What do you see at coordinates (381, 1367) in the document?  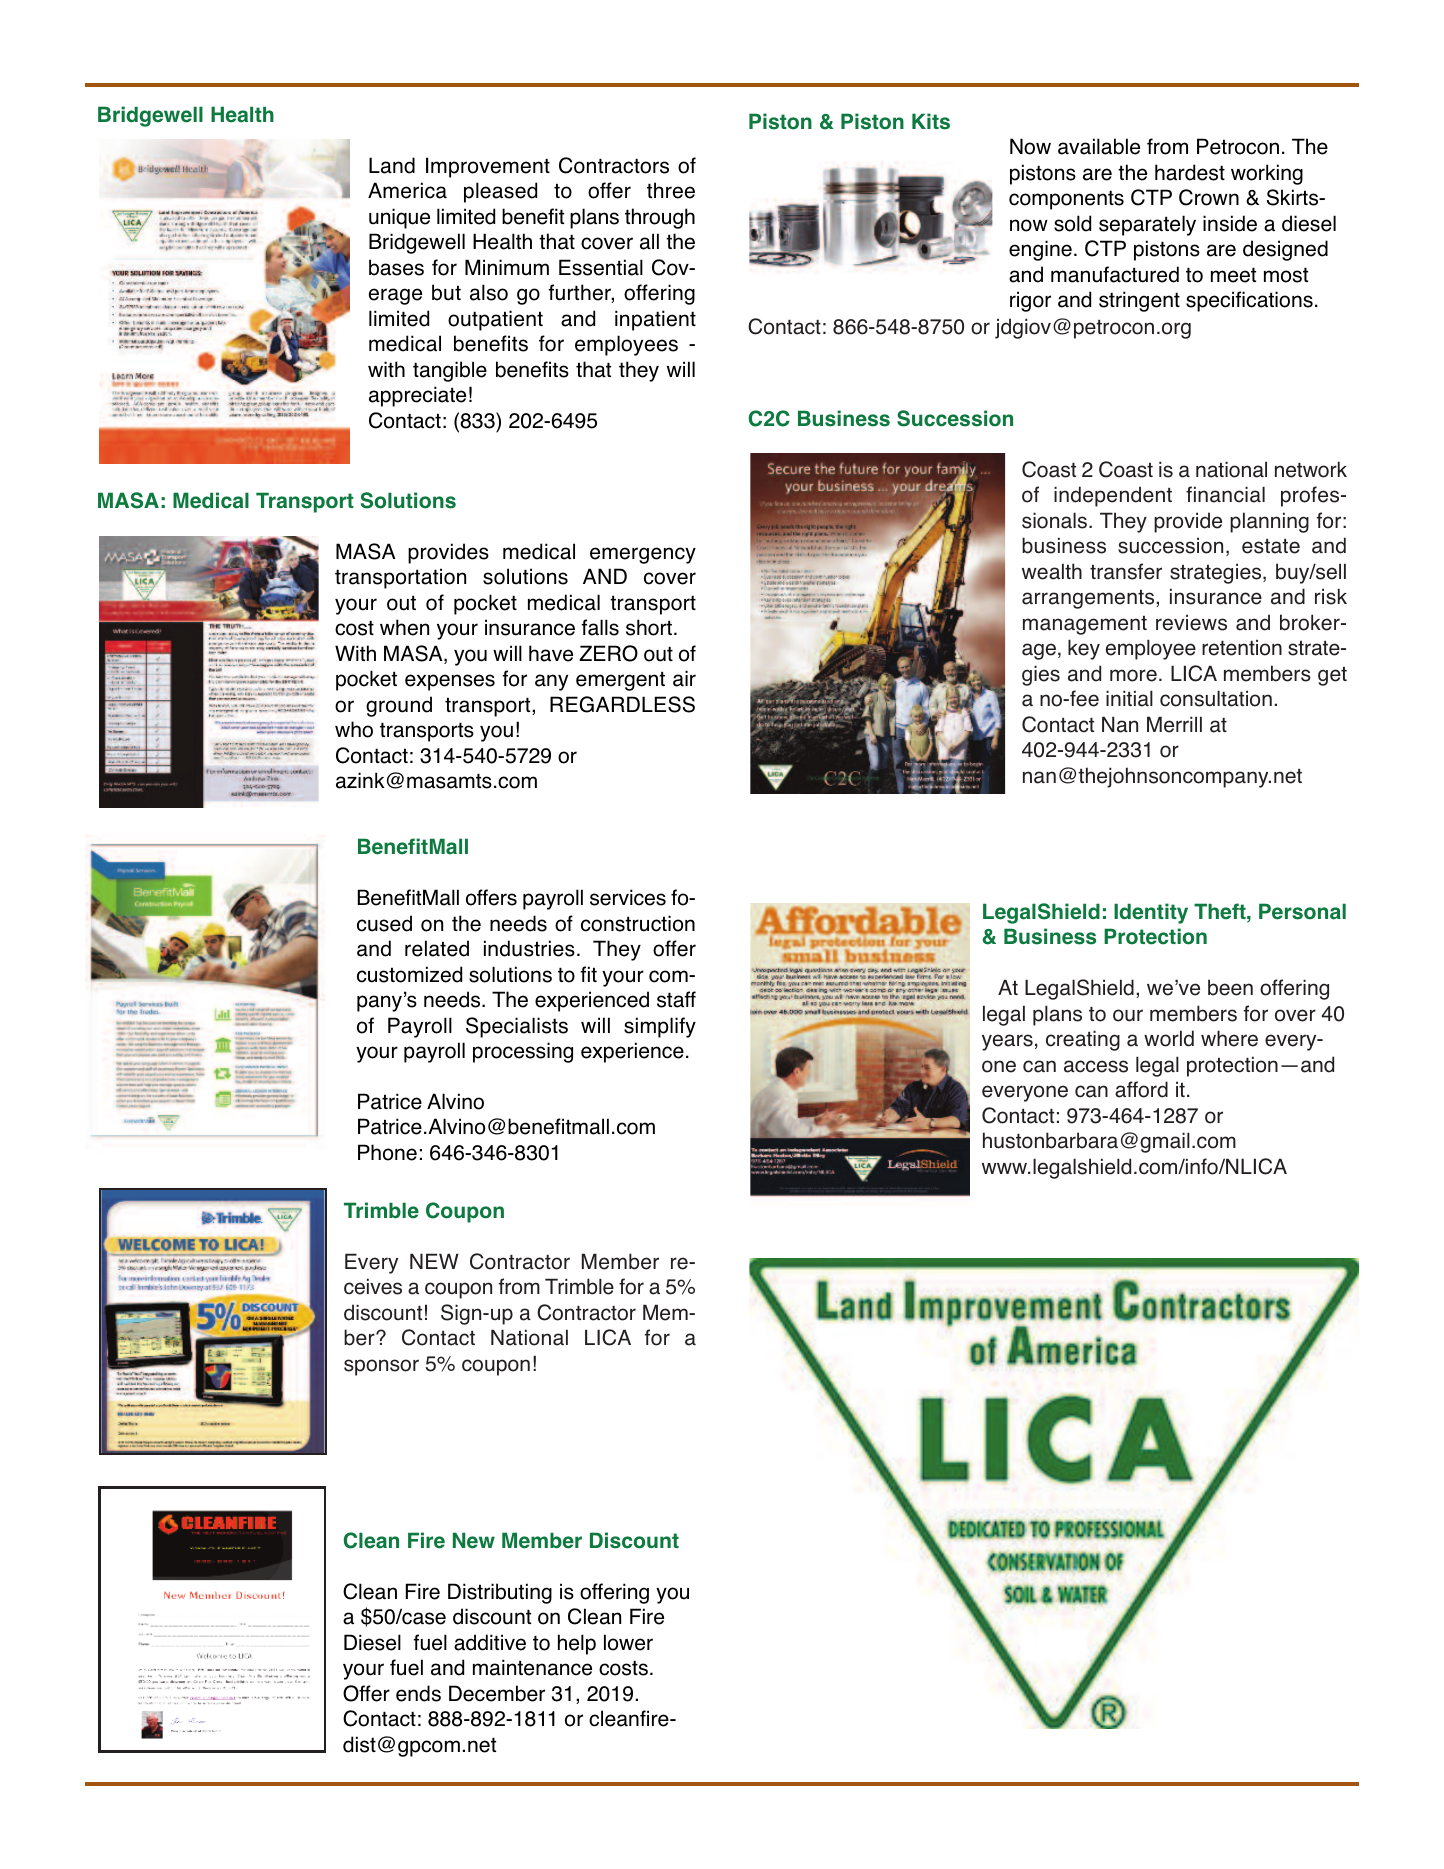 I see `sponsor` at bounding box center [381, 1367].
